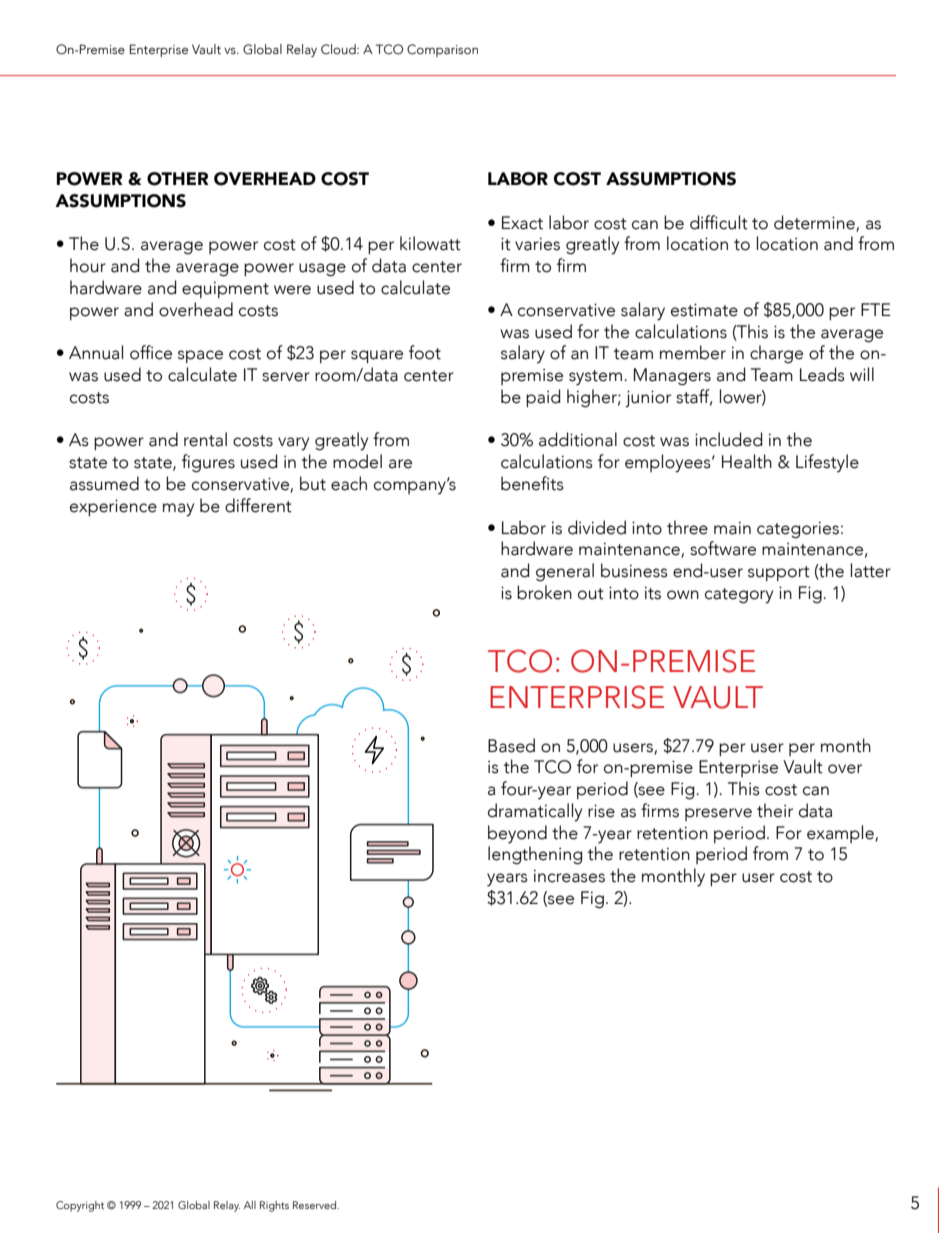  I want to click on charge, so click(776, 354).
